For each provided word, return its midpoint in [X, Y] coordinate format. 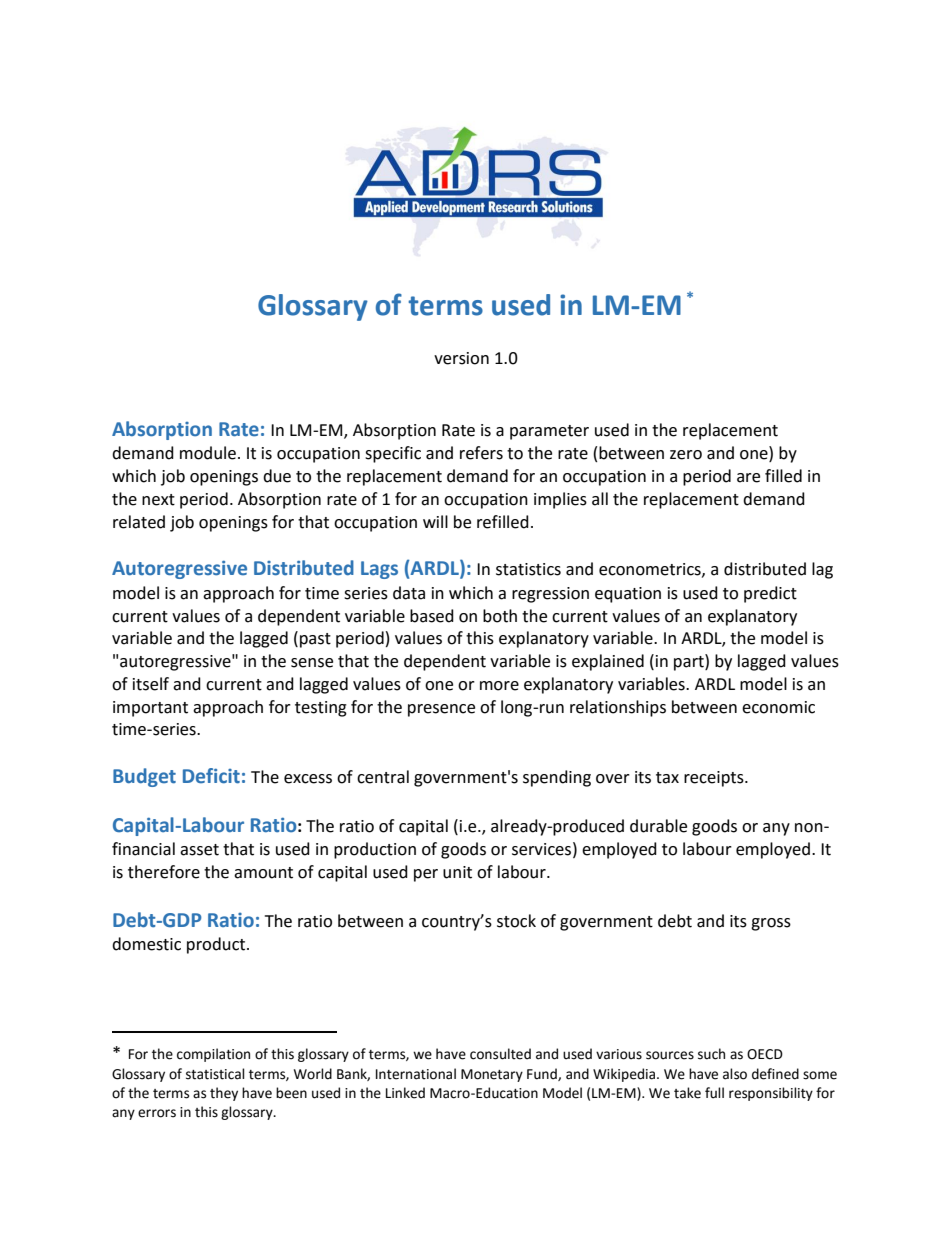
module [208, 453]
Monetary [492, 1075]
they [224, 1094]
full [714, 1093]
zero [686, 455]
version [461, 358]
